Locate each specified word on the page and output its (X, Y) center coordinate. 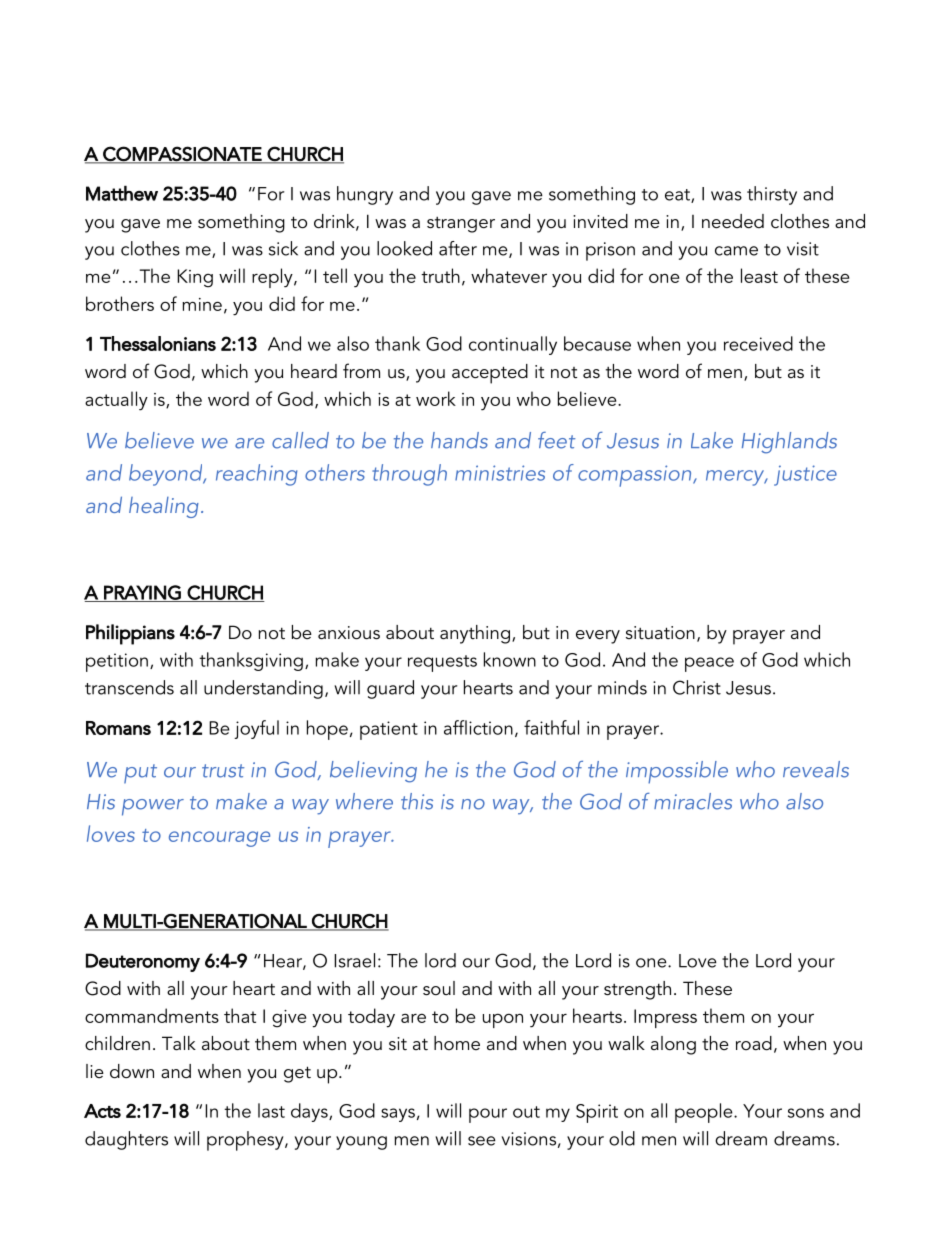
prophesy (246, 1141)
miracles (693, 801)
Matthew (122, 193)
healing (164, 507)
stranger (461, 225)
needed (733, 221)
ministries (500, 473)
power (153, 807)
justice (805, 475)
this (417, 801)
